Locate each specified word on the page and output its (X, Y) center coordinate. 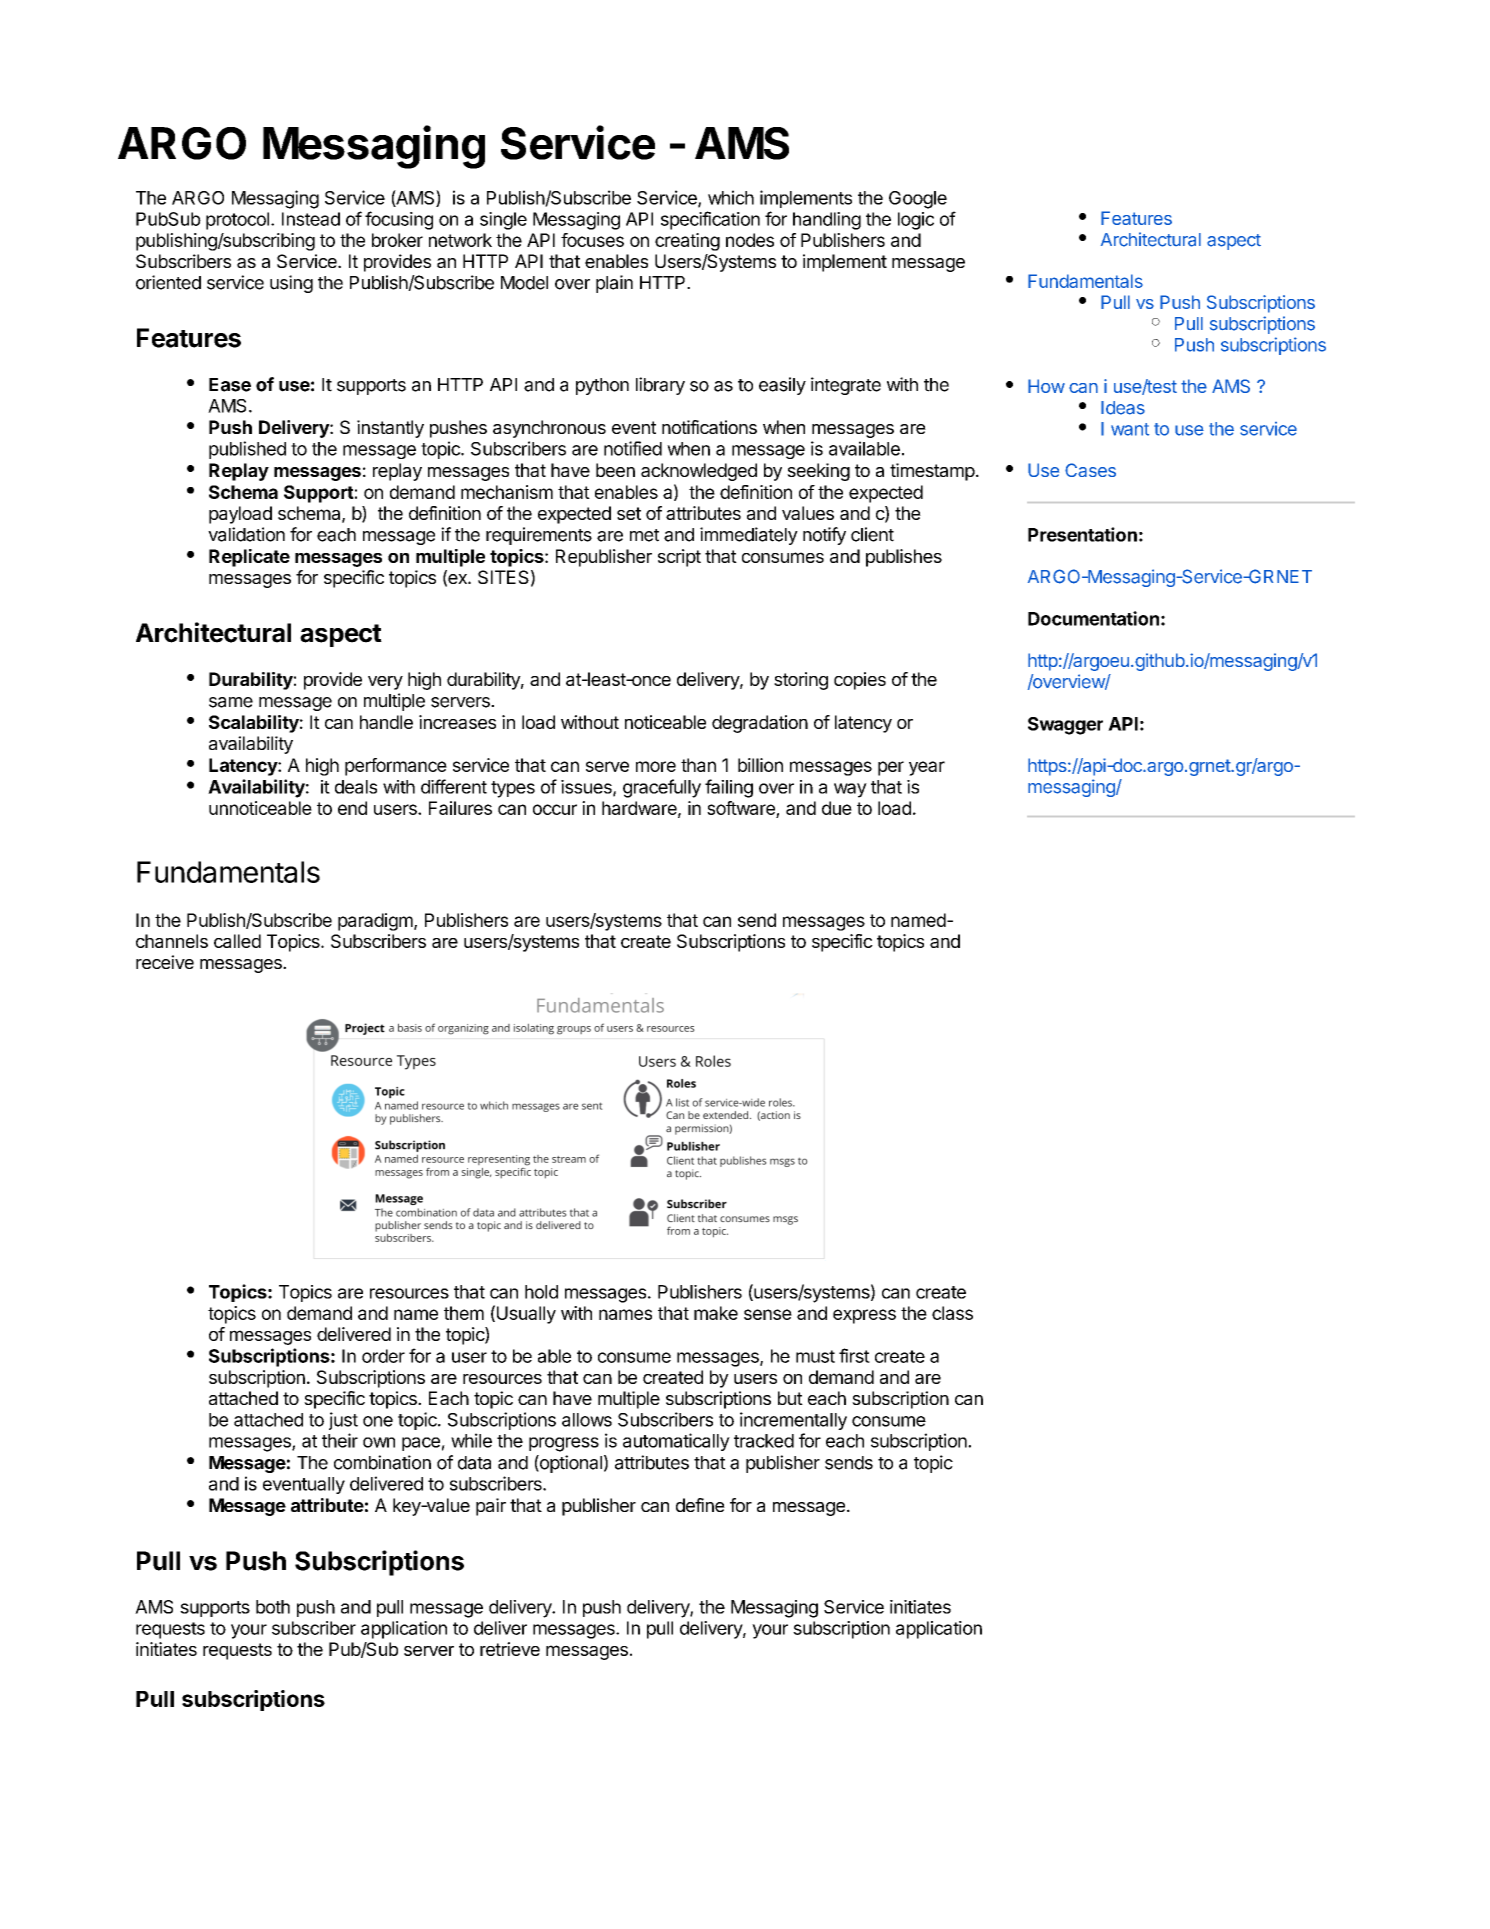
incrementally (793, 1421)
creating (687, 242)
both (273, 1607)
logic (916, 221)
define (700, 1505)
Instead (311, 219)
